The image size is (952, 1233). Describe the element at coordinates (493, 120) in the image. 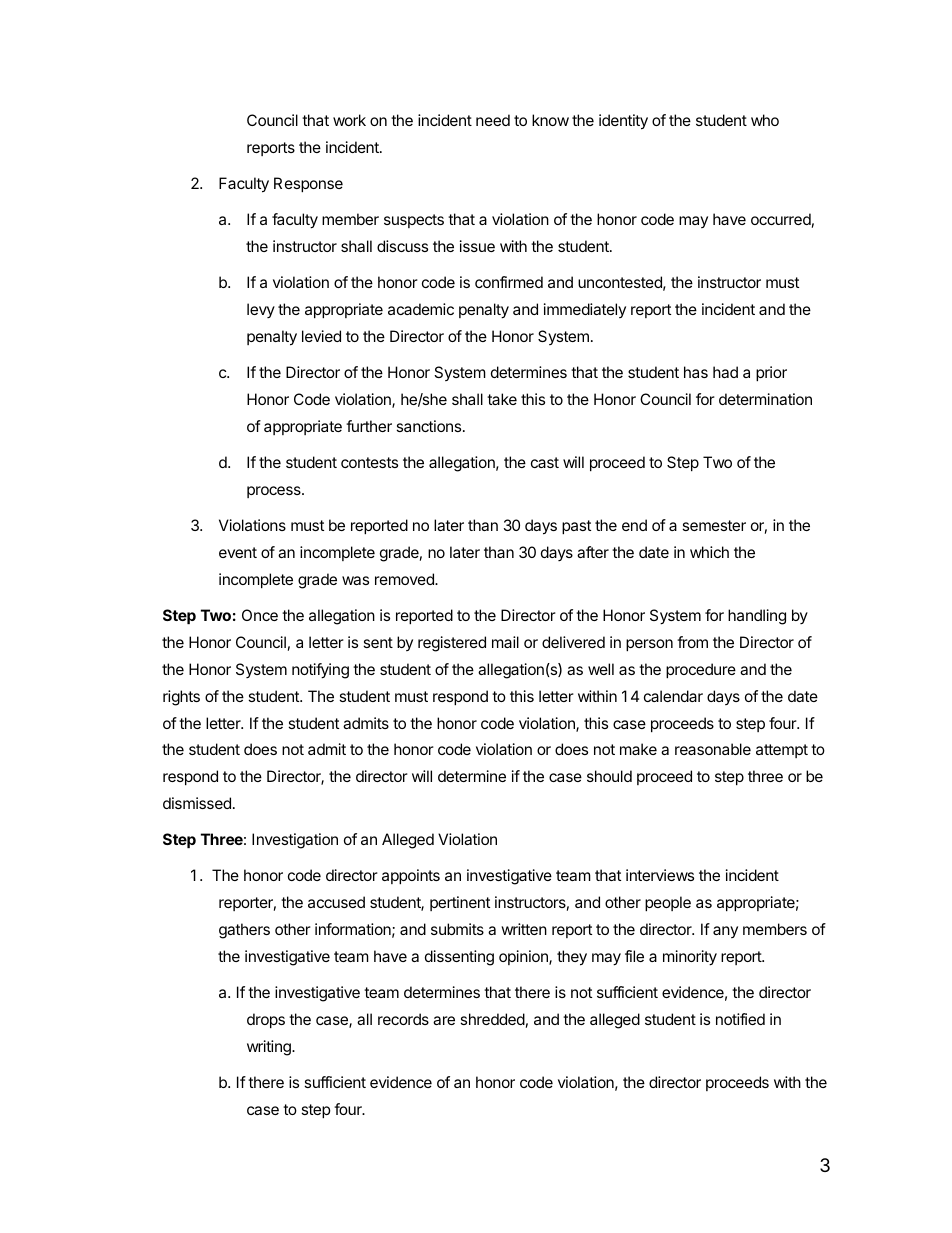

I see `need` at that location.
